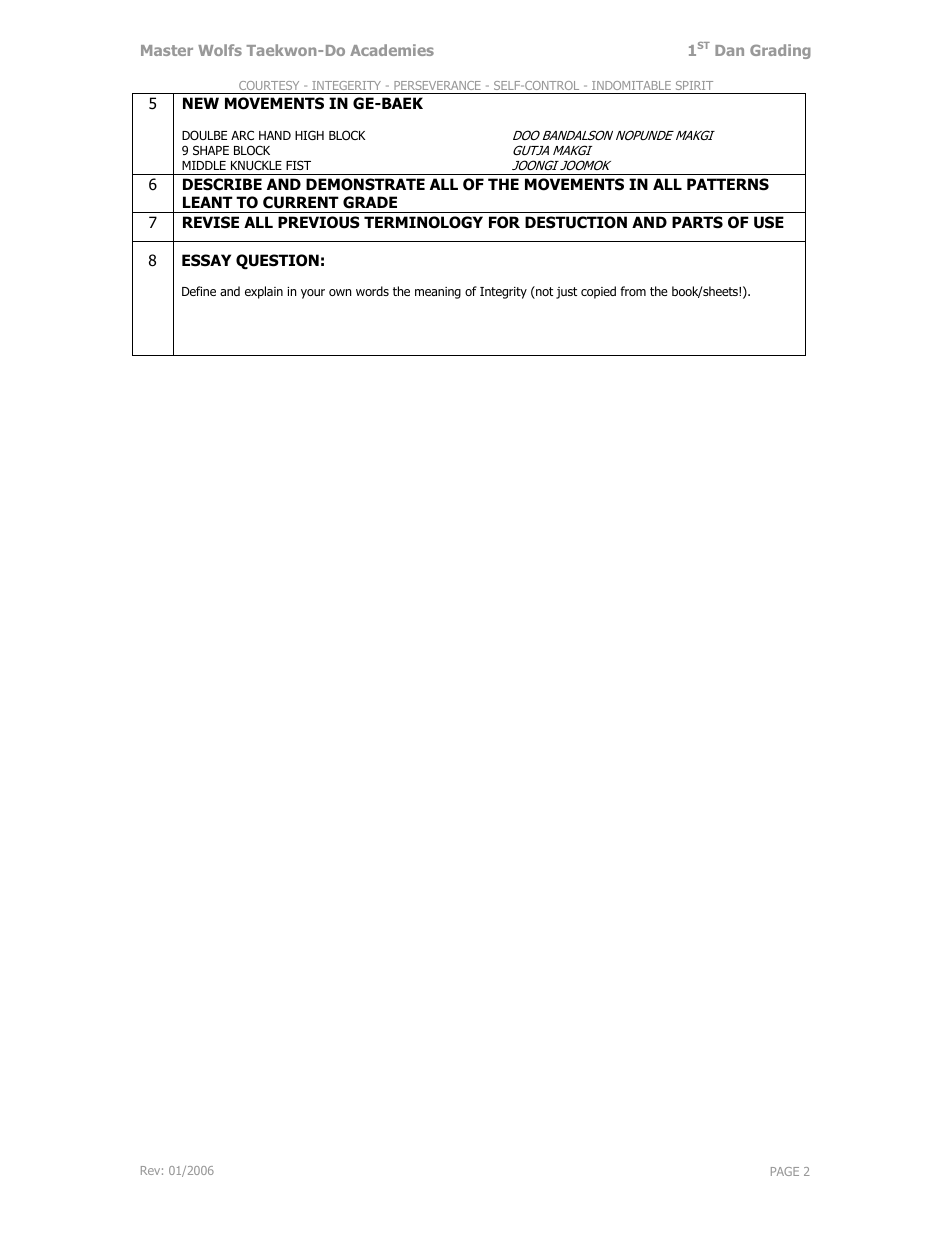 Image resolution: width=952 pixels, height=1233 pixels. What do you see at coordinates (437, 85) in the screenshot?
I see `PERSEVERANCE` at bounding box center [437, 85].
